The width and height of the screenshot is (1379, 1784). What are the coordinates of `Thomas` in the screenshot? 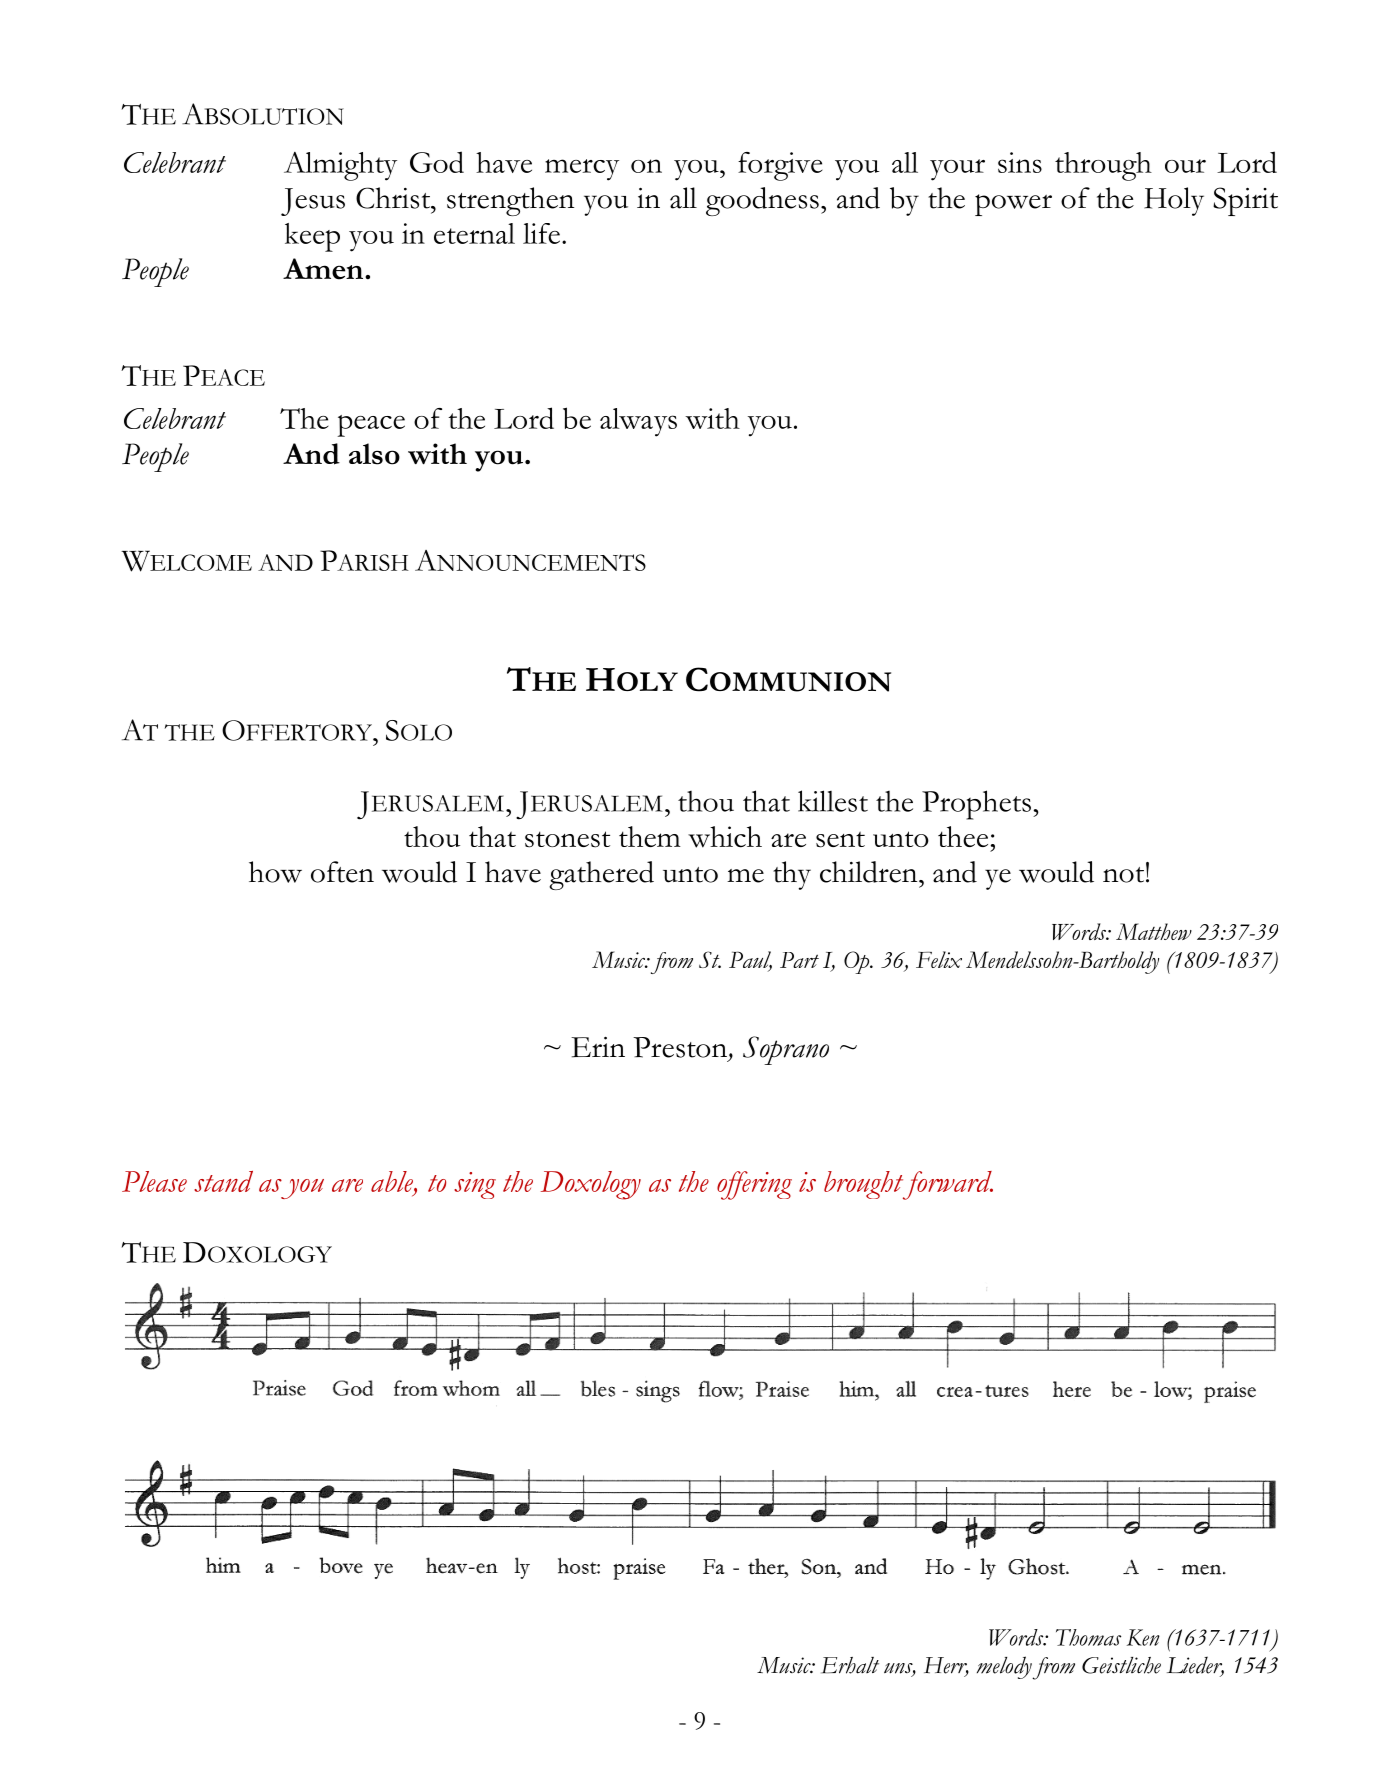 It's located at (1088, 1637).
